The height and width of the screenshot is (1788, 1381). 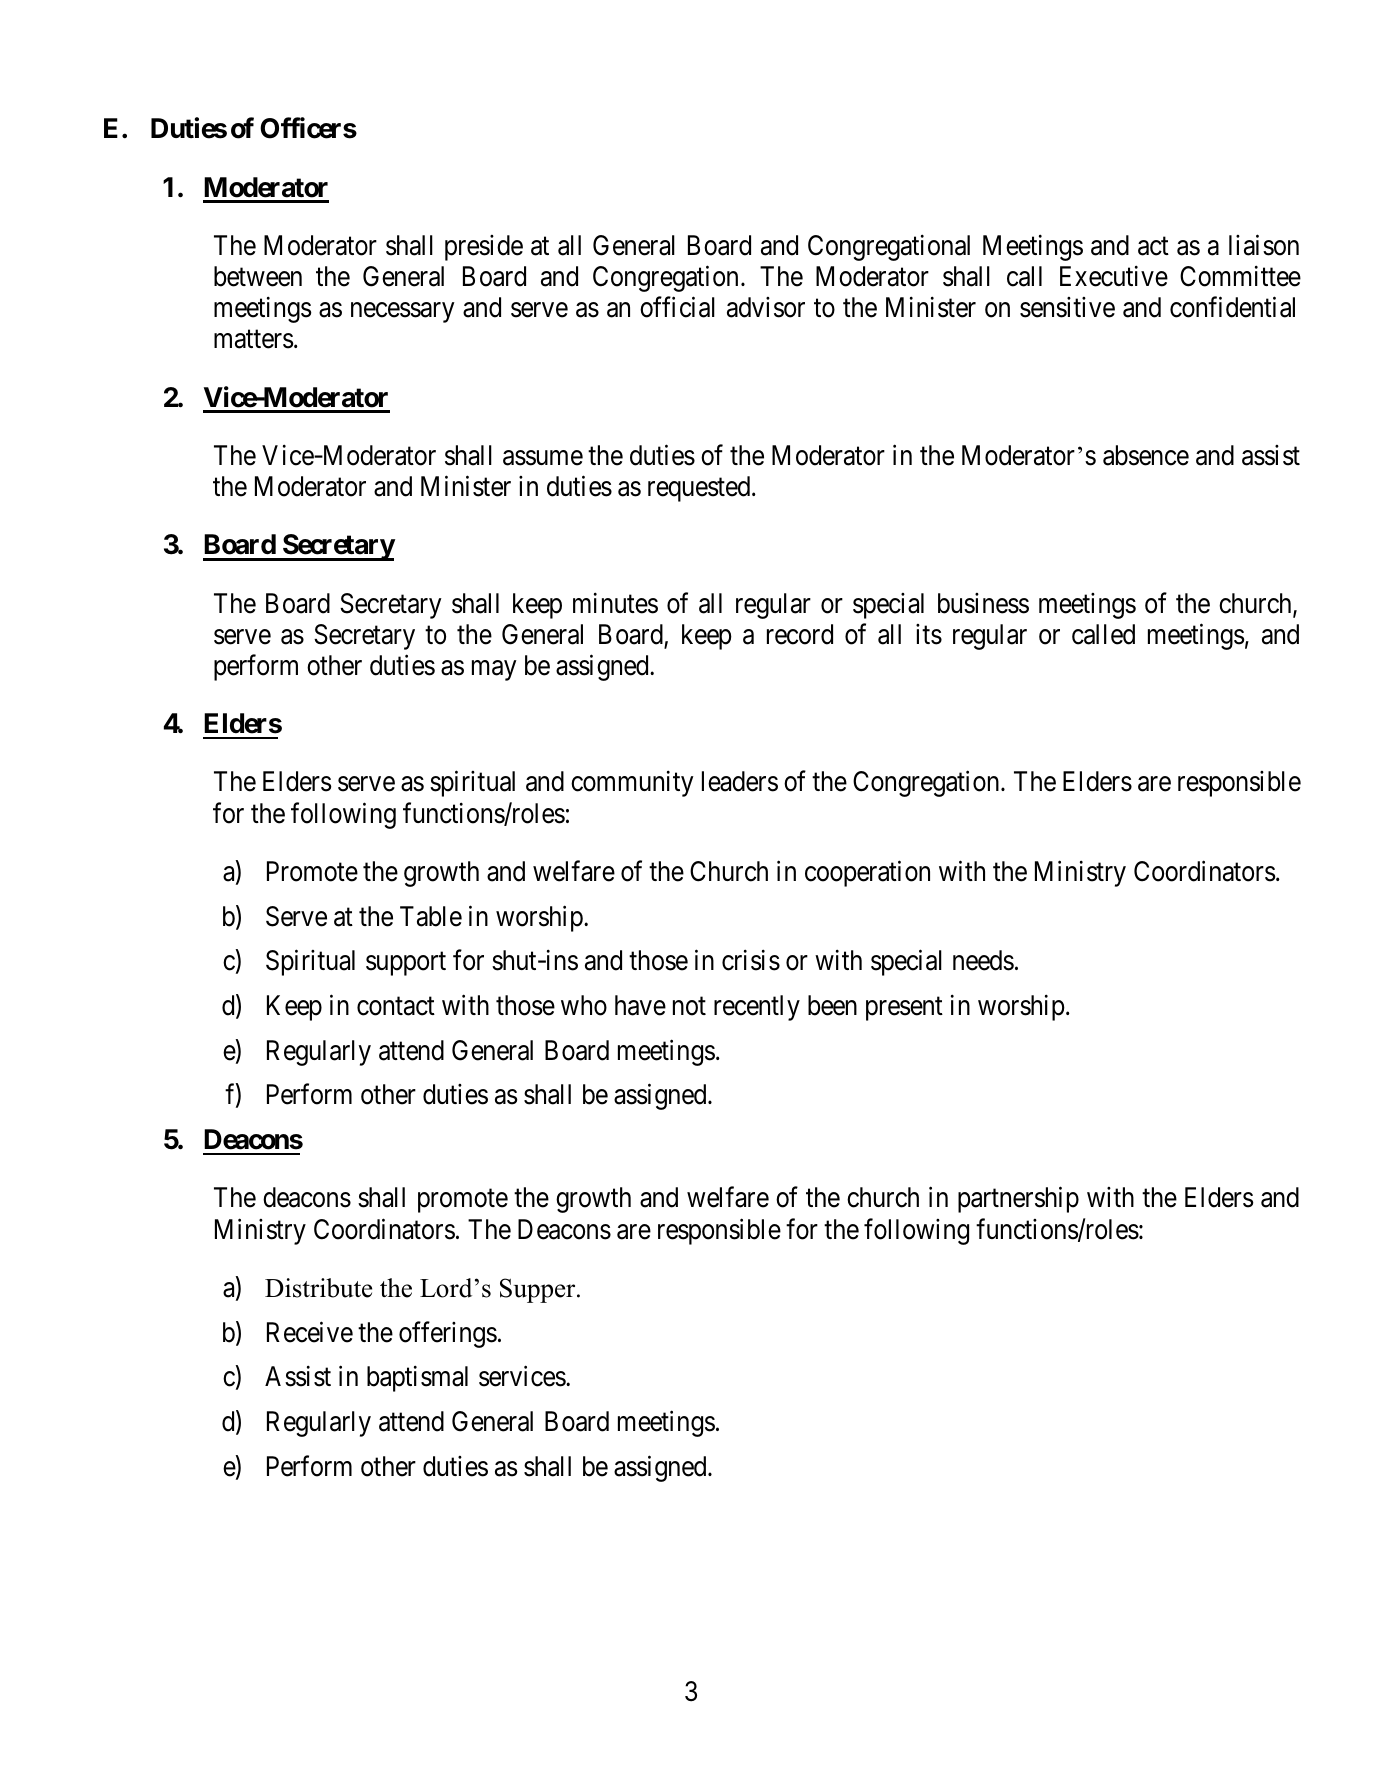 What do you see at coordinates (402, 313) in the screenshot?
I see `necessary` at bounding box center [402, 313].
